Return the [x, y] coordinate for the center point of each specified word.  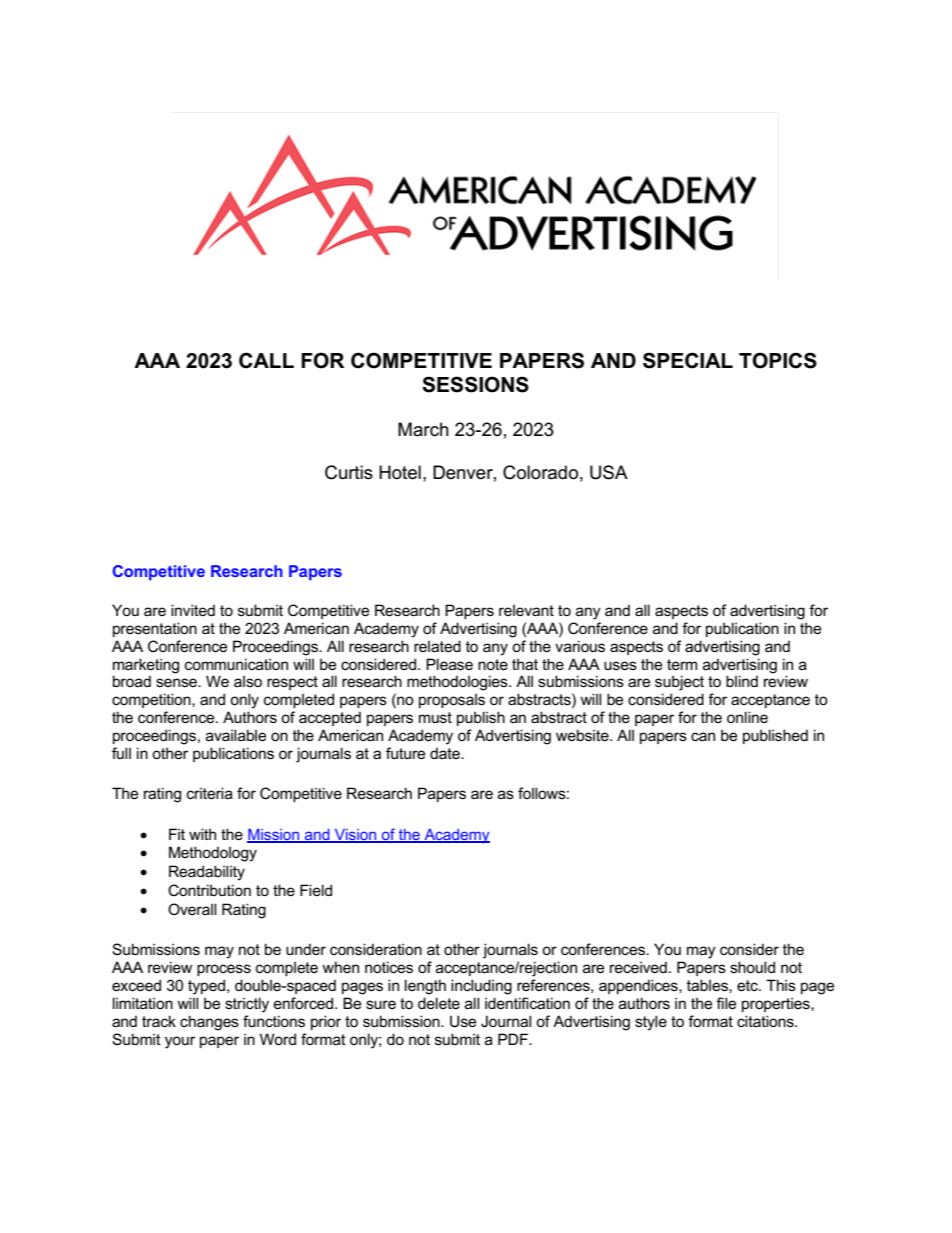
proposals [452, 701]
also [248, 681]
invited [193, 610]
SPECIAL [688, 360]
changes [209, 1023]
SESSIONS [475, 384]
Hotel [400, 472]
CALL [266, 360]
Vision [355, 835]
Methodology [213, 854]
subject [679, 683]
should [752, 967]
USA [609, 472]
